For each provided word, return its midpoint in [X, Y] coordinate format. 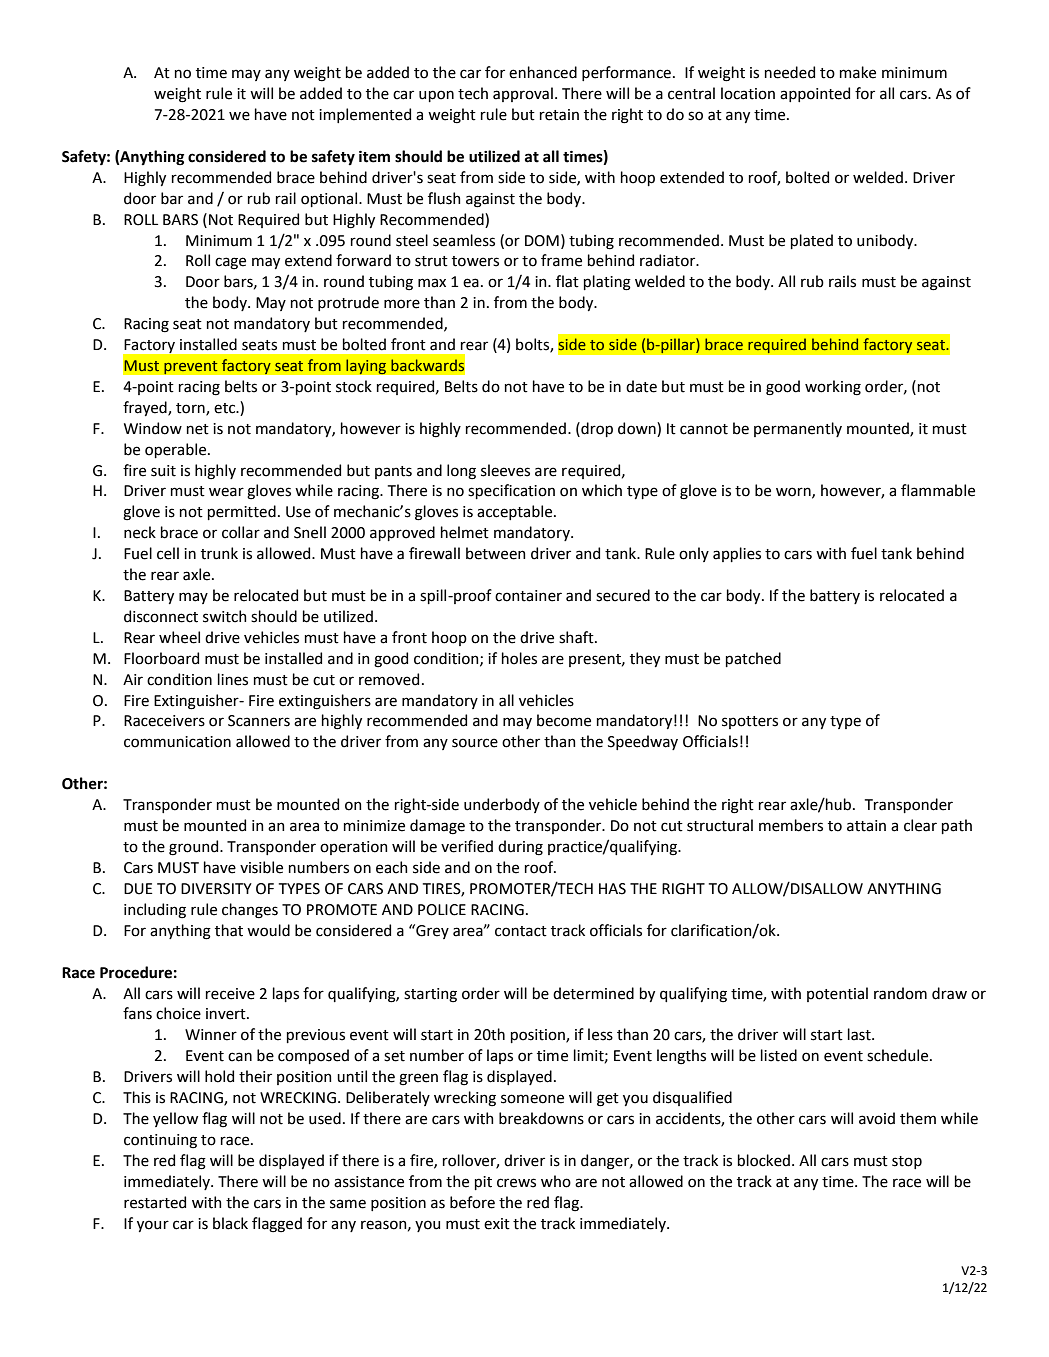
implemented [365, 115]
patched [753, 659]
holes [519, 658]
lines [233, 679]
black [230, 1223]
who [556, 1181]
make [858, 72]
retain [559, 115]
